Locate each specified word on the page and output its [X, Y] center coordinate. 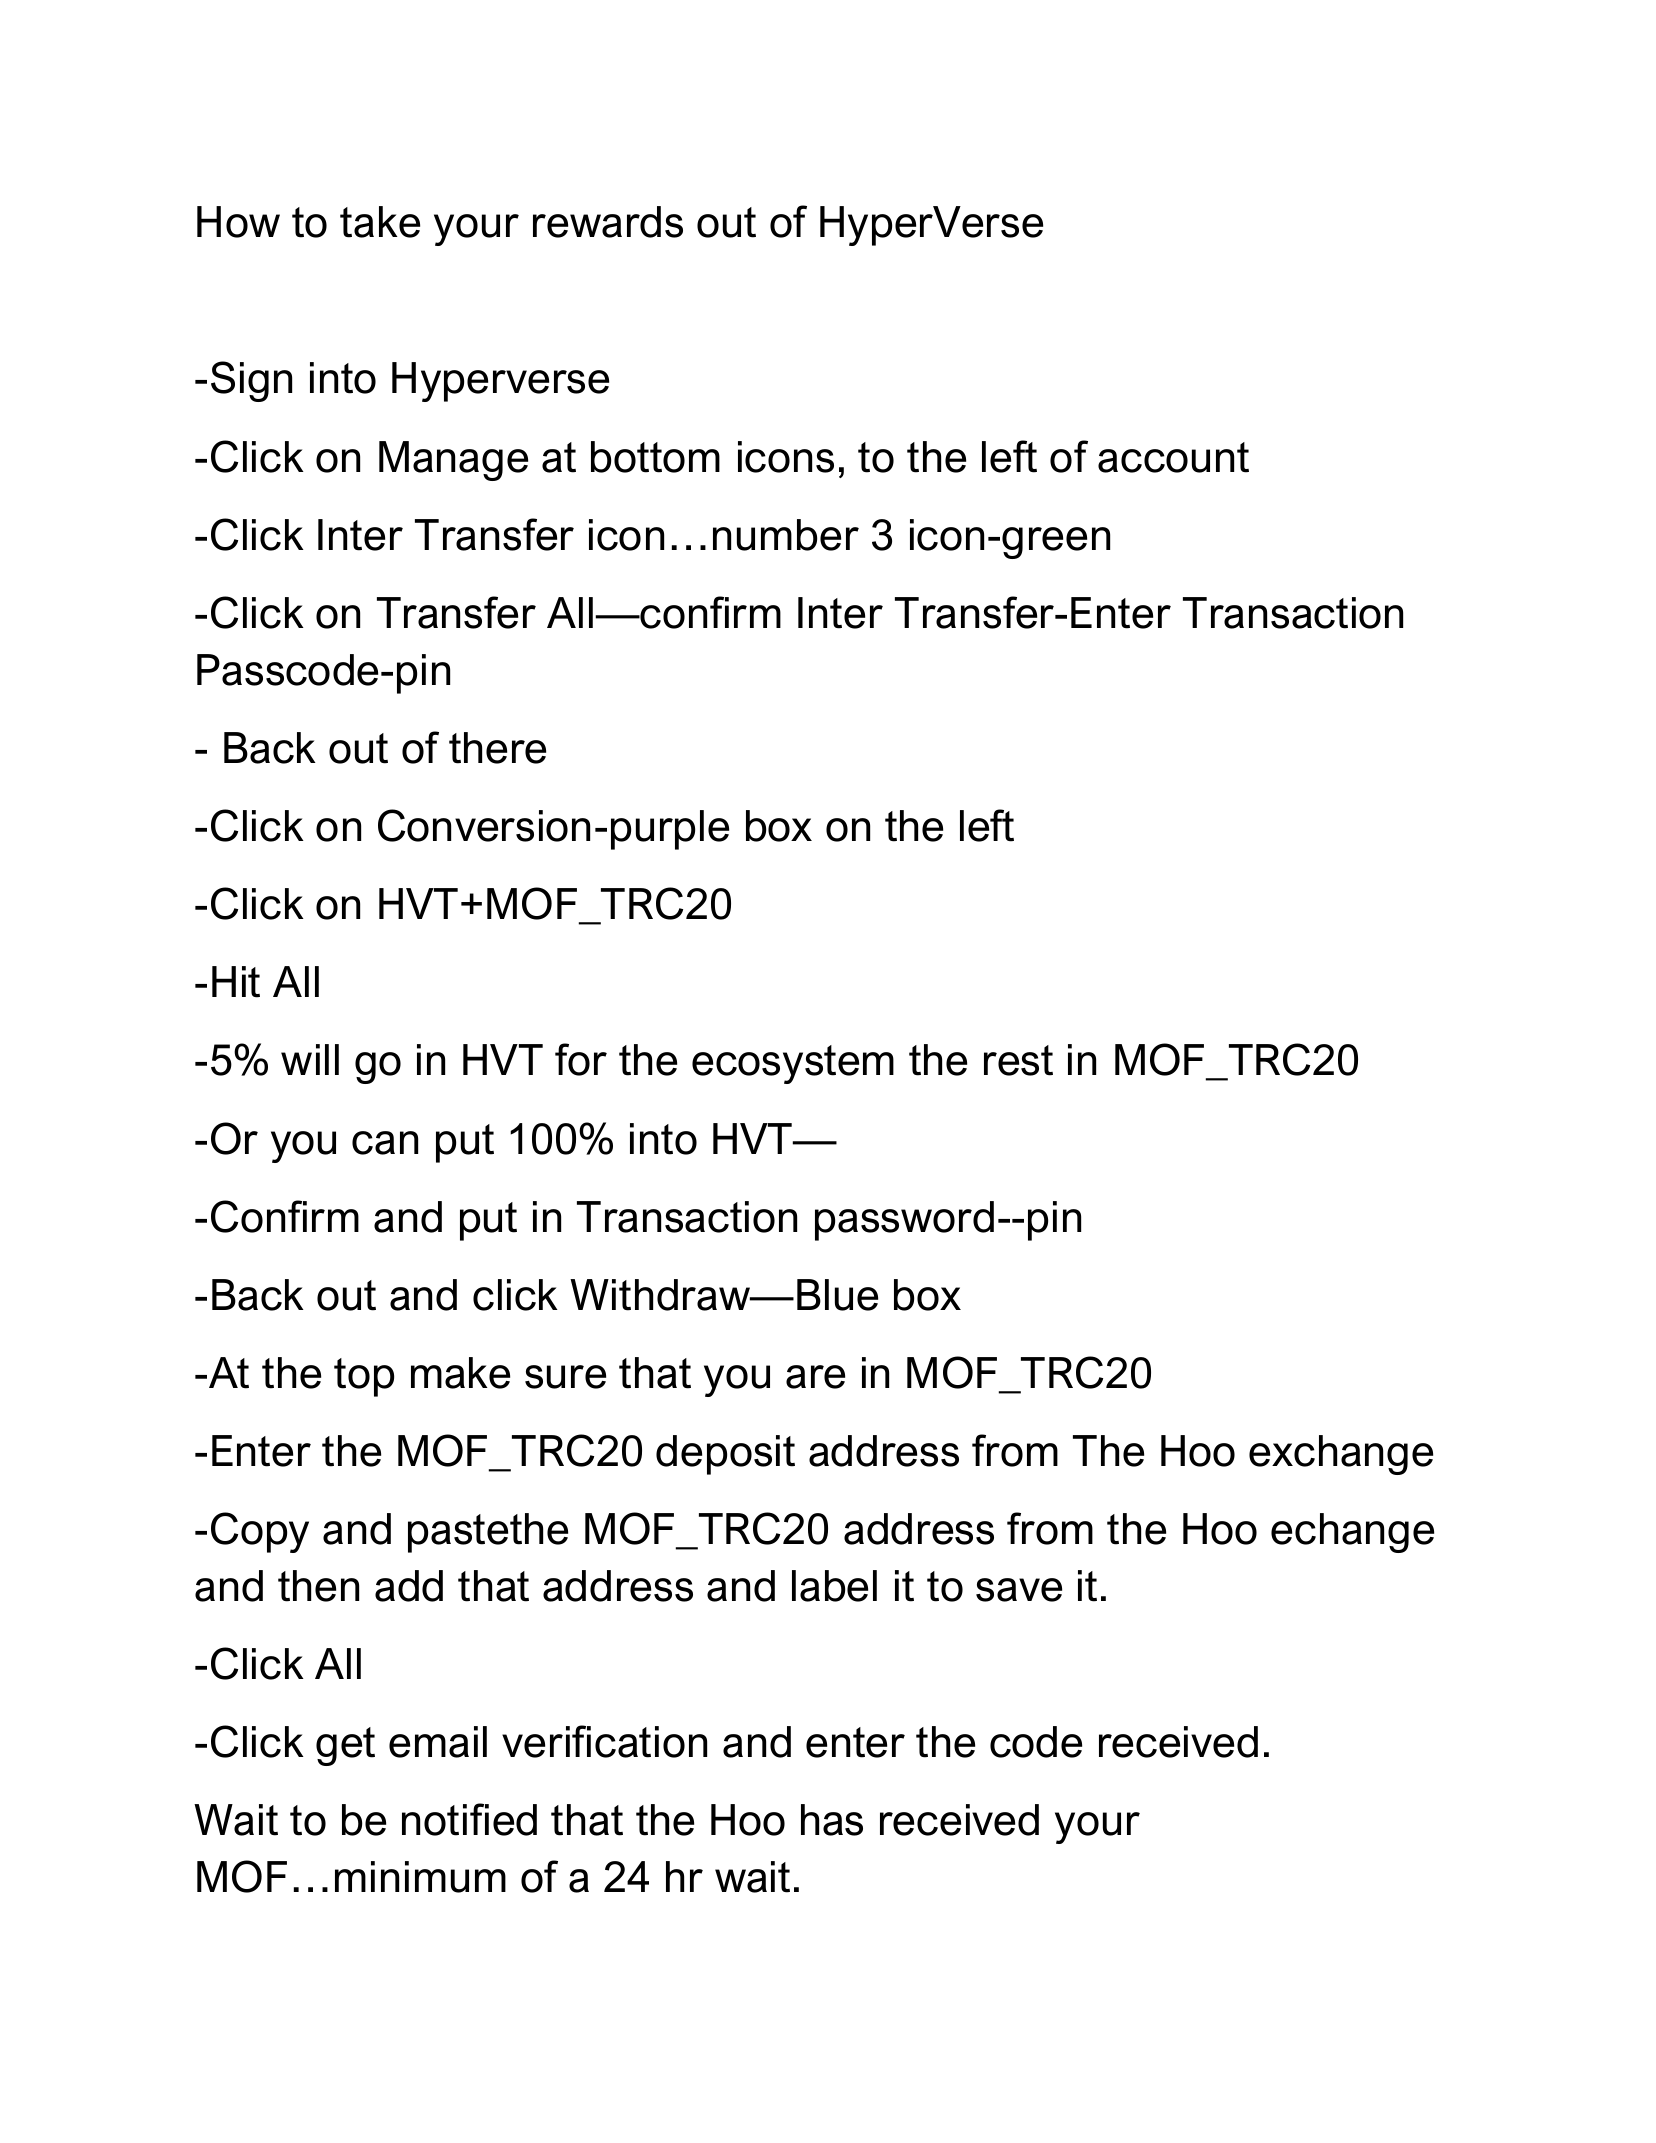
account [1173, 457]
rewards [608, 222]
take [380, 222]
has [832, 1820]
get [345, 1746]
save [1019, 1590]
